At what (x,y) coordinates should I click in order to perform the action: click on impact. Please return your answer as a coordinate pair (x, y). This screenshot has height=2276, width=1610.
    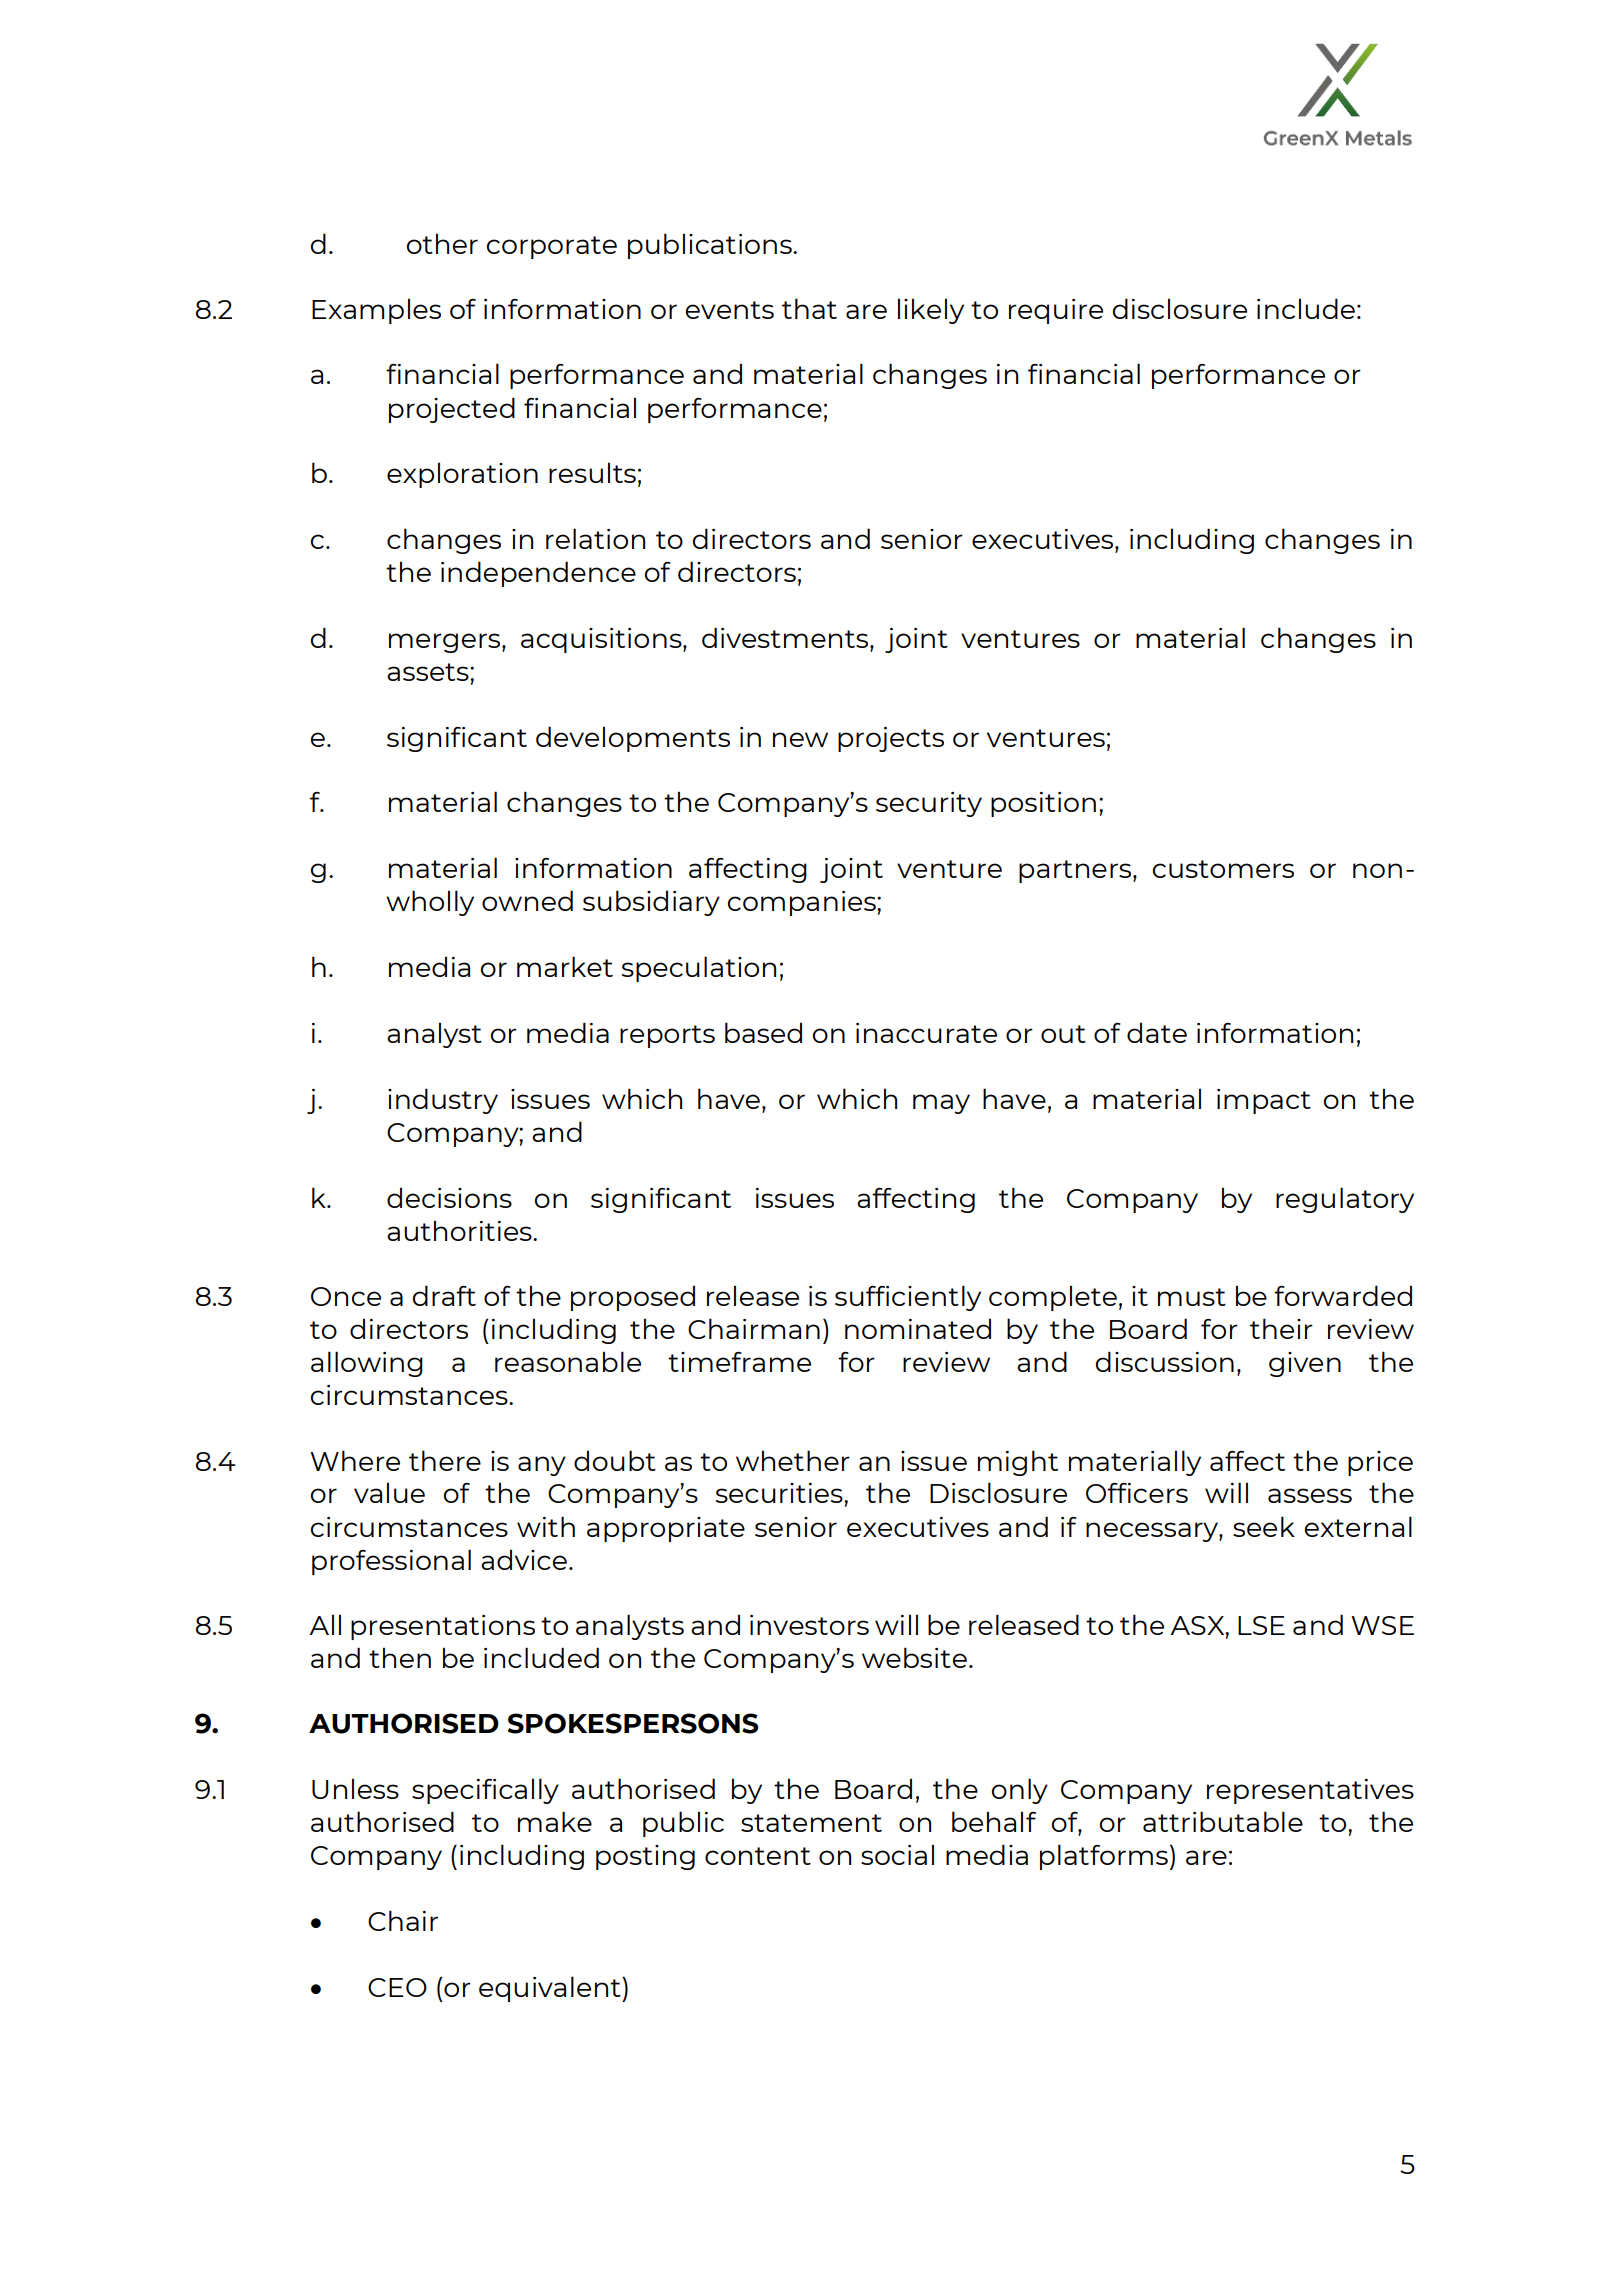
    Looking at the image, I should click on (1264, 1101).
